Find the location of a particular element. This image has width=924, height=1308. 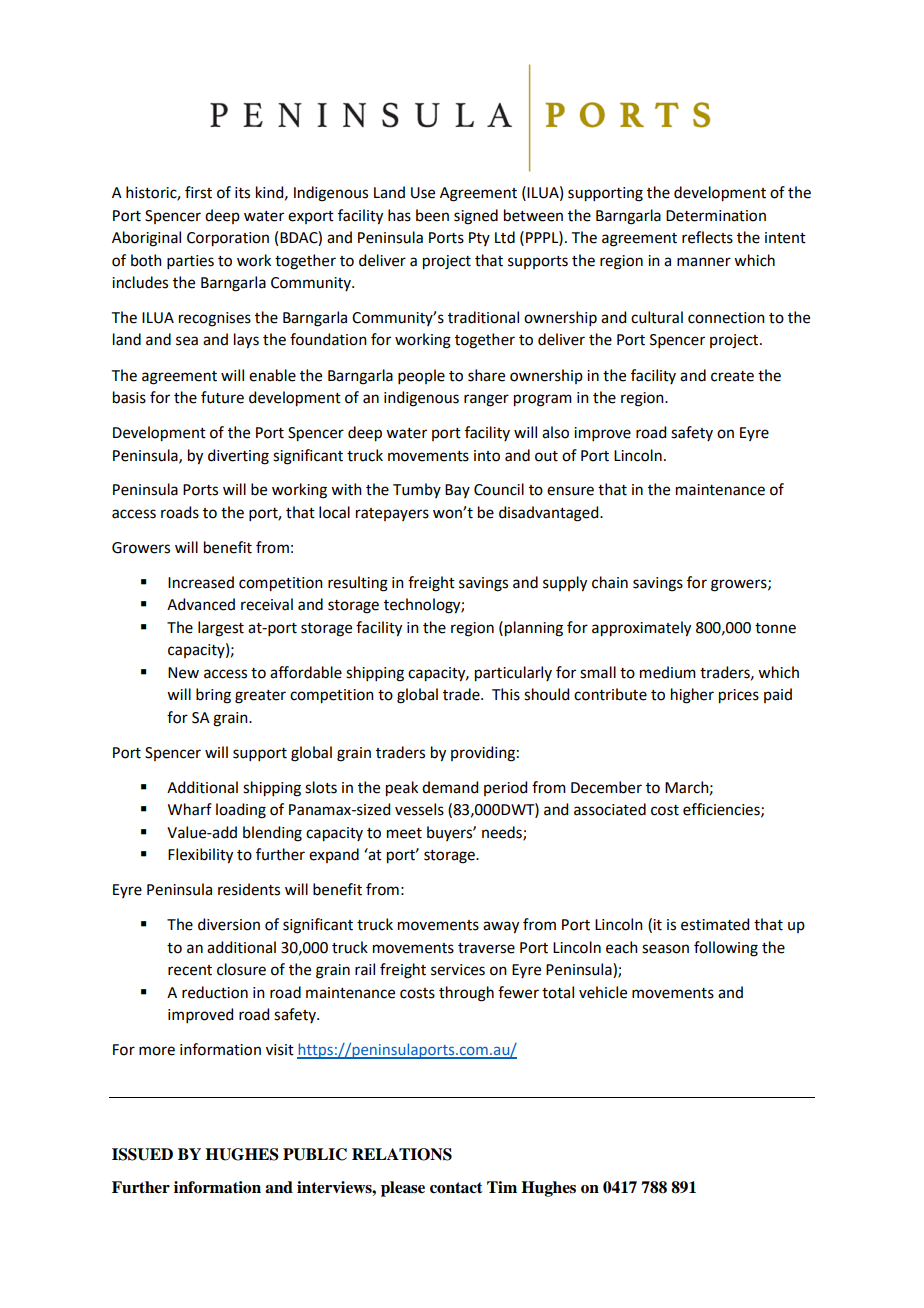

chain is located at coordinates (610, 582).
